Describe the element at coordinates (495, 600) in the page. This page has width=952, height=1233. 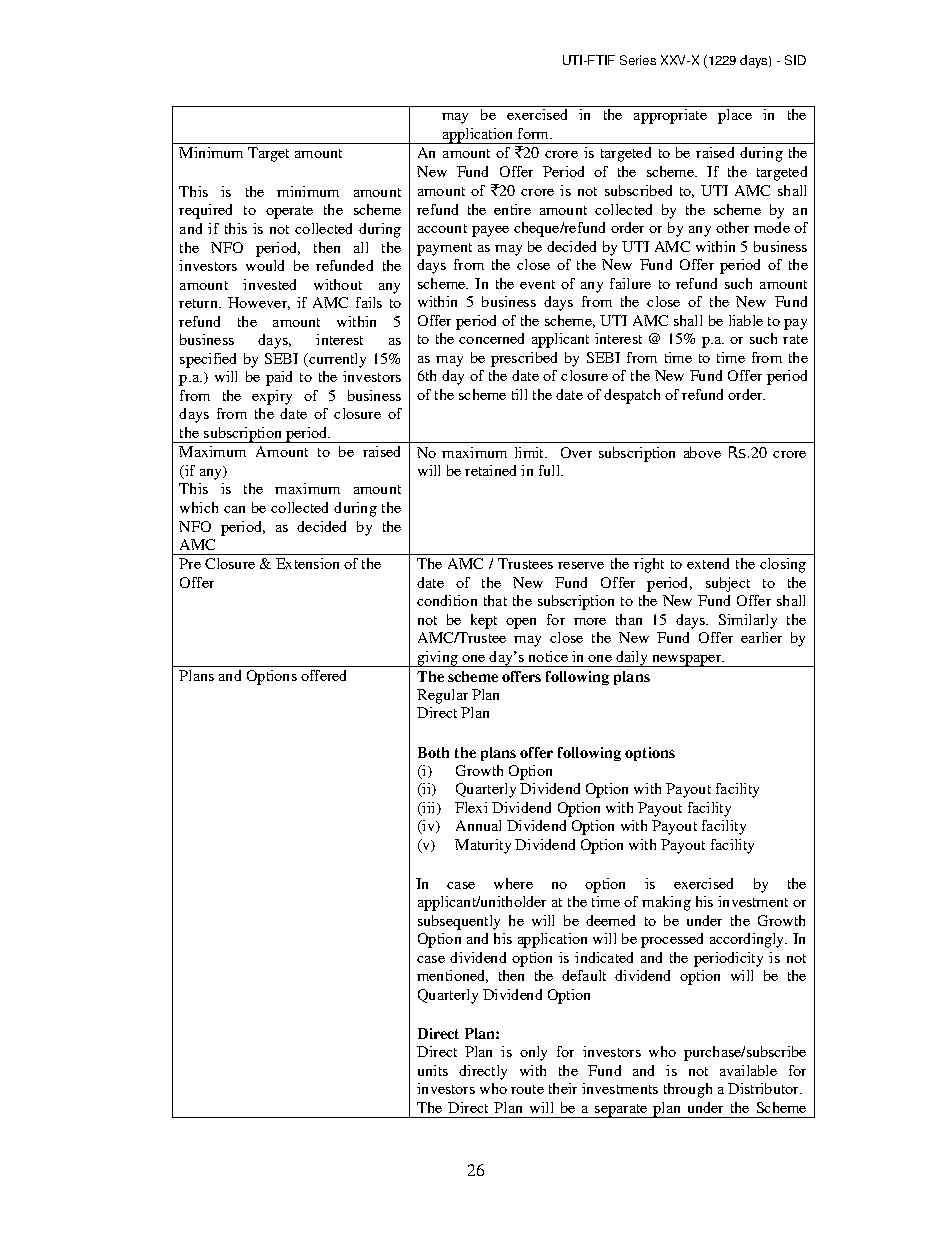
I see `that` at that location.
